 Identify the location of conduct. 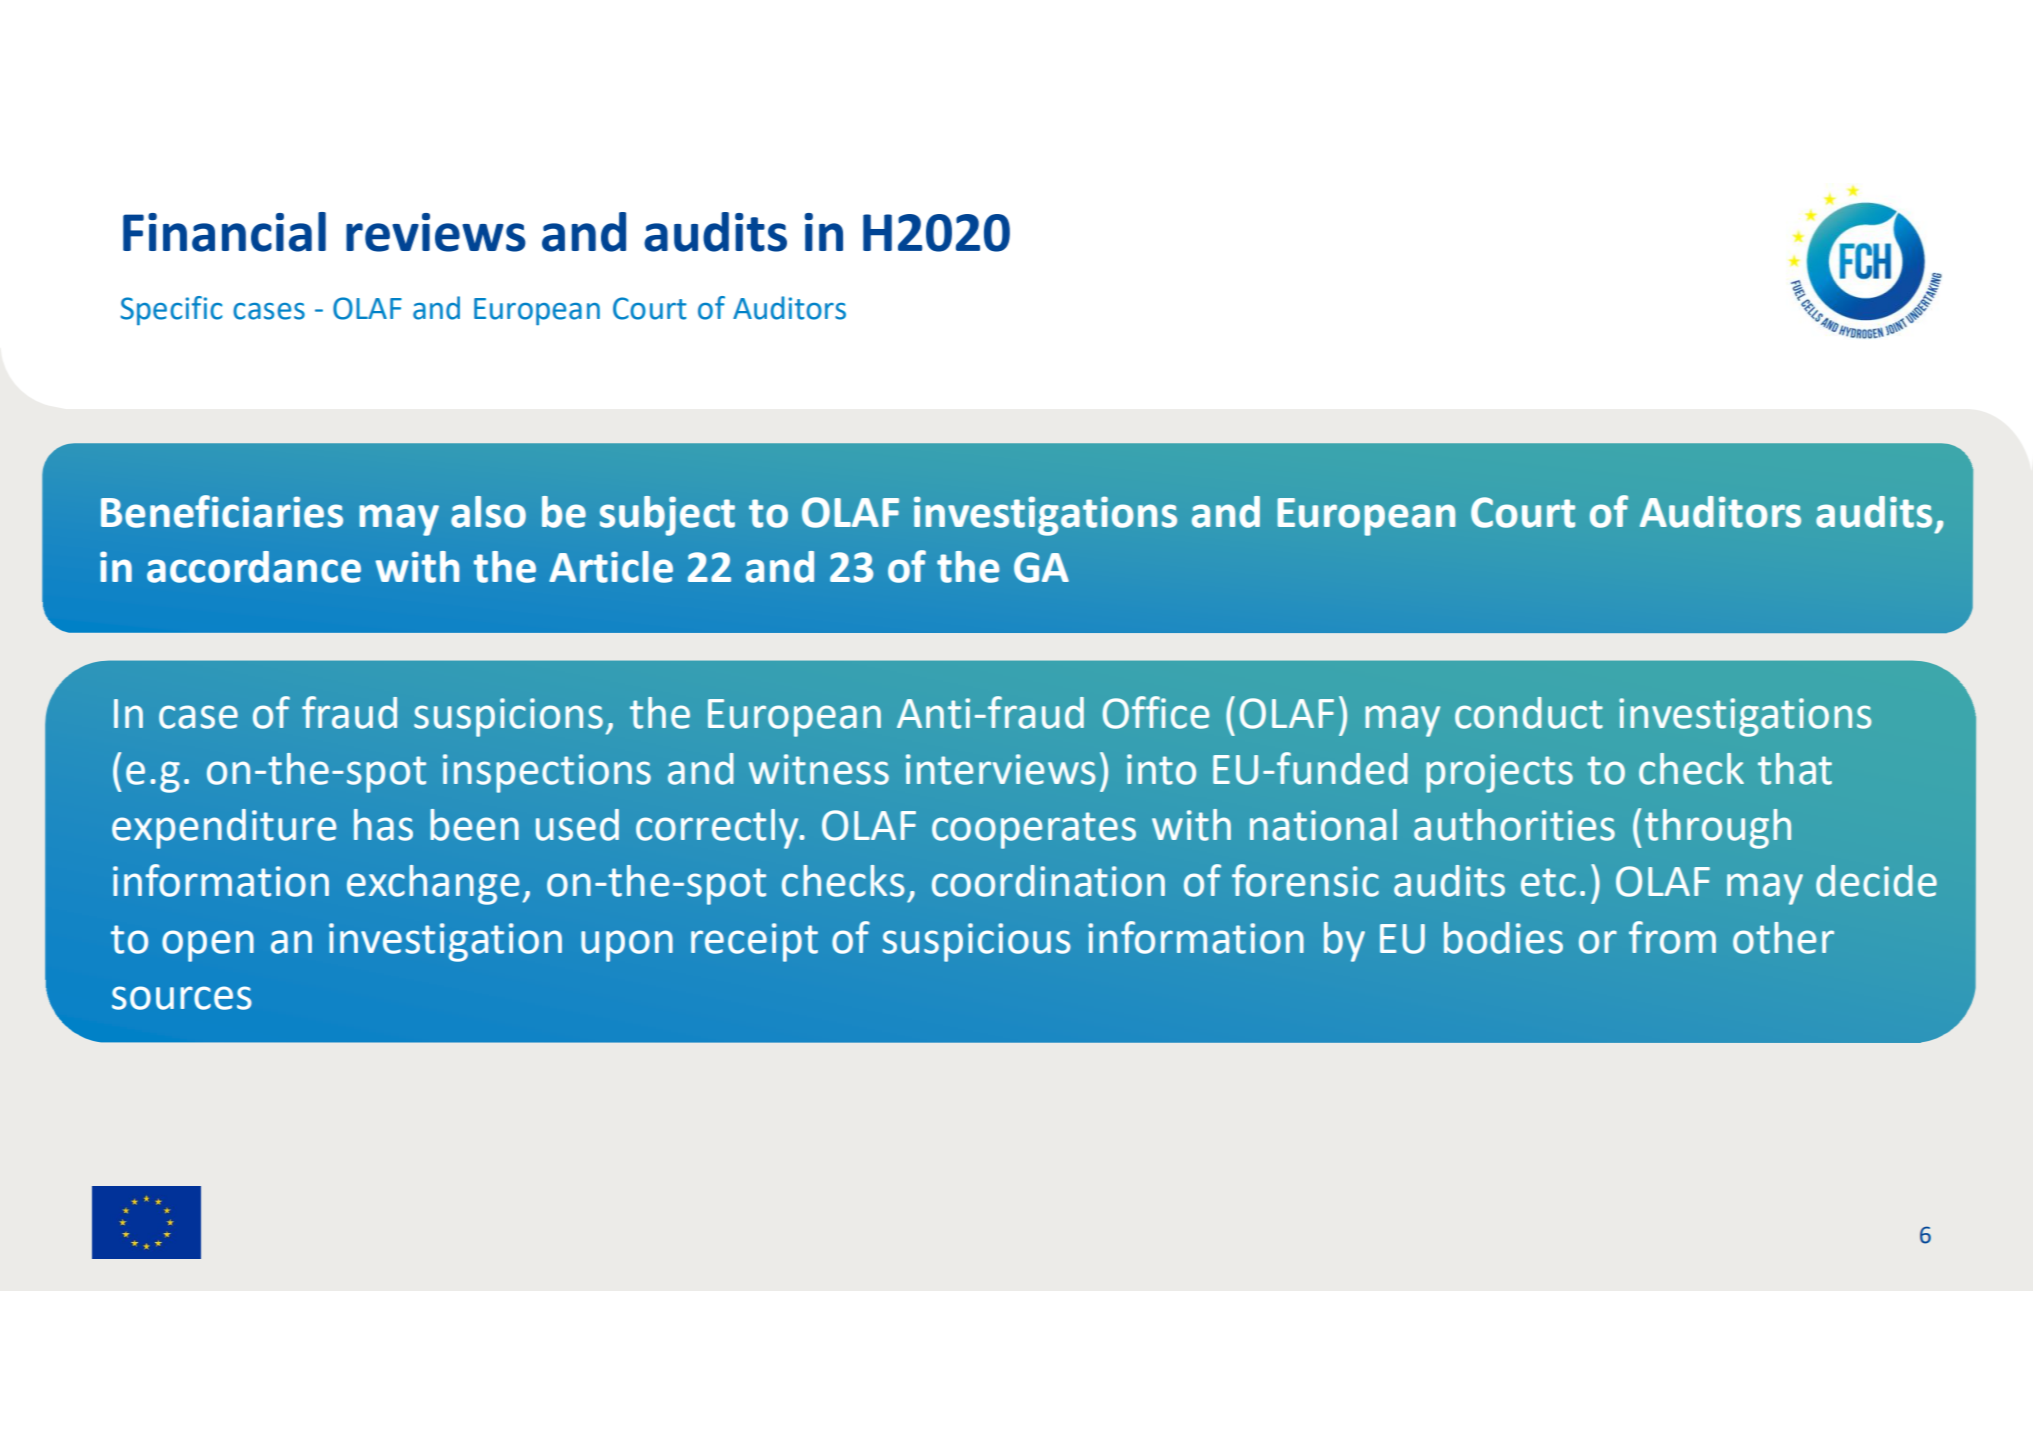
(1529, 713).
